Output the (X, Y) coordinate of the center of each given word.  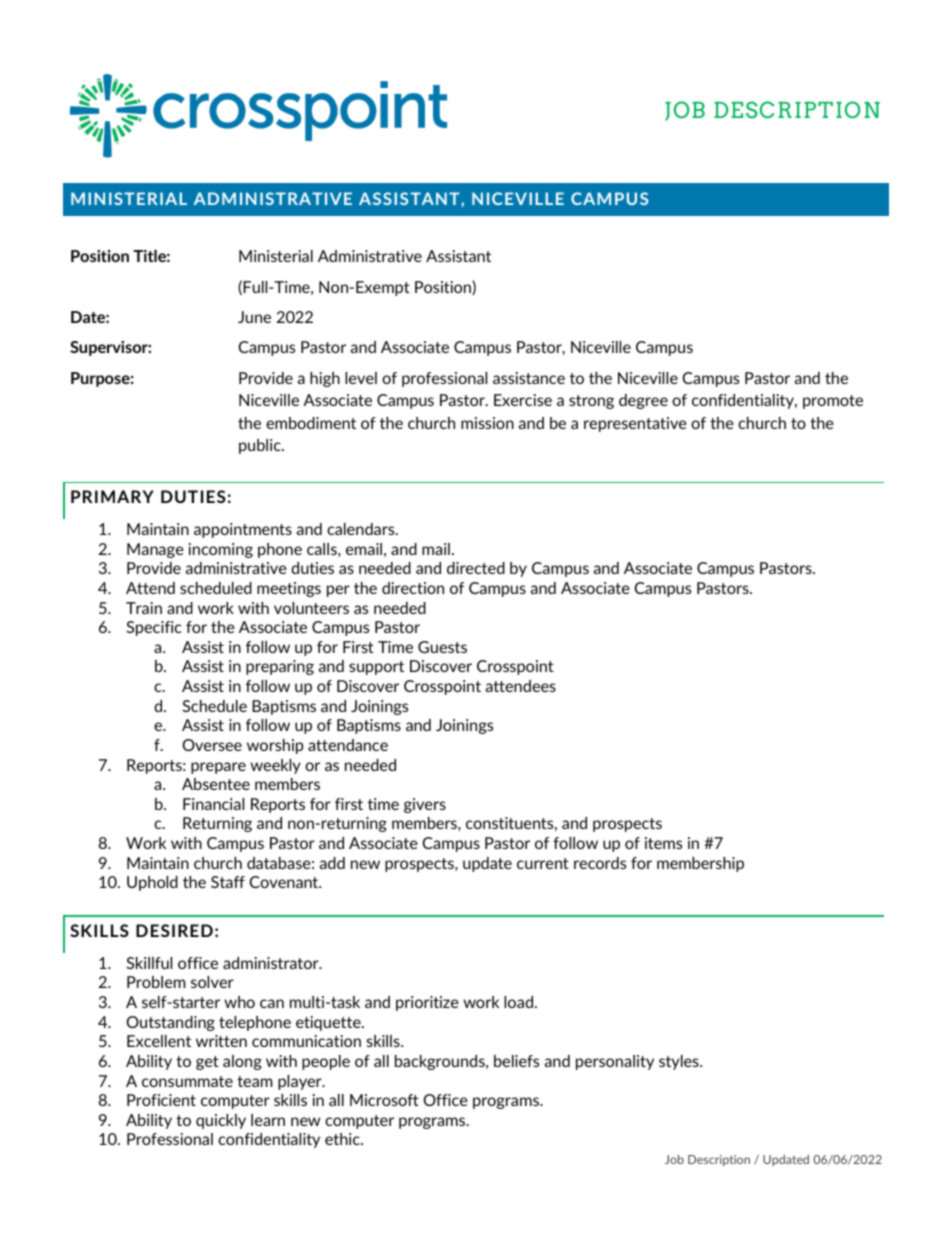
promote (833, 402)
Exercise (523, 400)
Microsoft (384, 1100)
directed (476, 568)
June (254, 317)
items (663, 843)
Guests (442, 647)
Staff (228, 882)
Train (144, 608)
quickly (221, 1121)
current (543, 863)
